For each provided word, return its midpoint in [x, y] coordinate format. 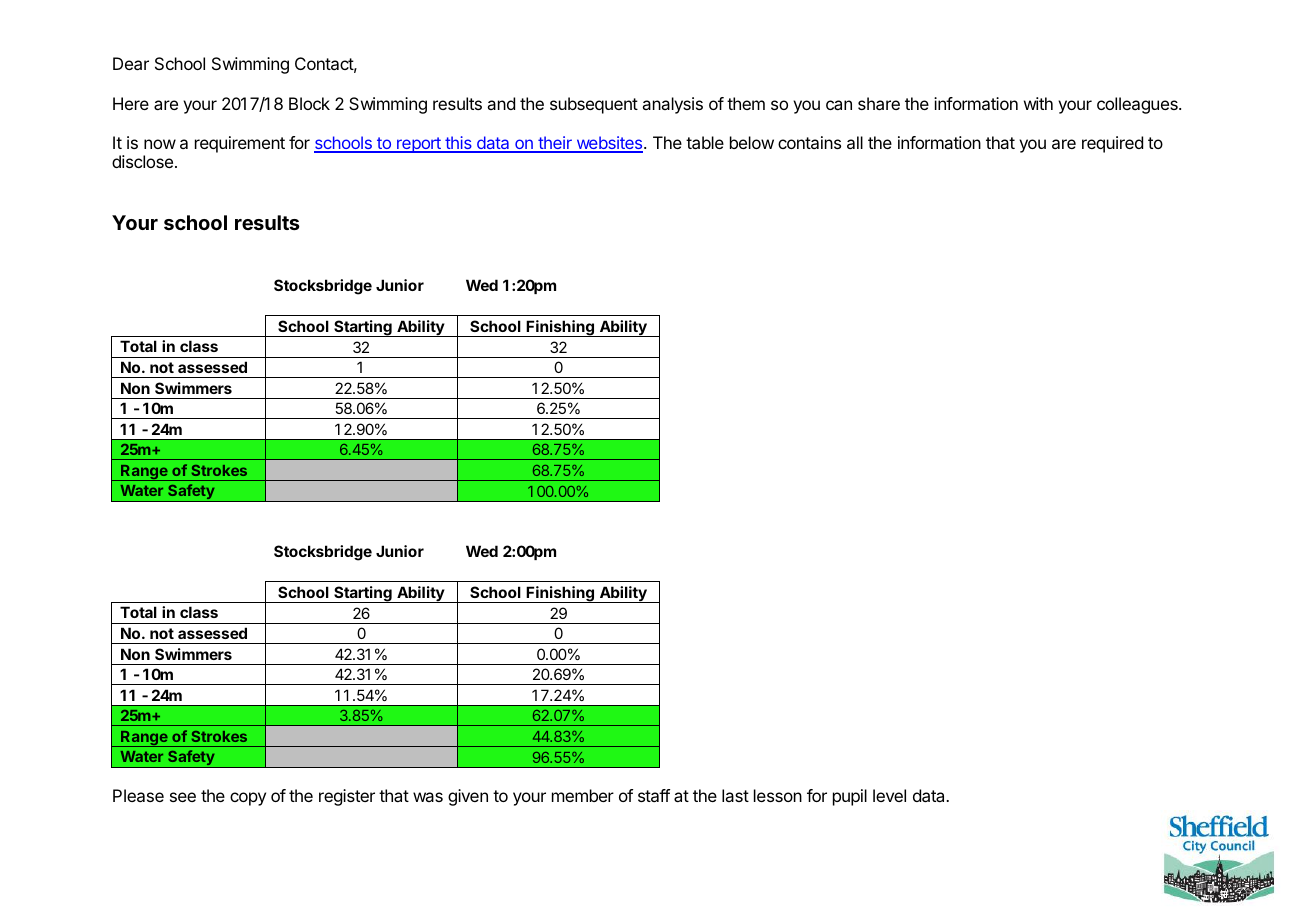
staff [654, 795]
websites [609, 144]
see [183, 797]
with [1038, 103]
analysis [672, 105]
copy [248, 799]
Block [309, 103]
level [889, 795]
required [1112, 144]
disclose [142, 161]
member [583, 795]
